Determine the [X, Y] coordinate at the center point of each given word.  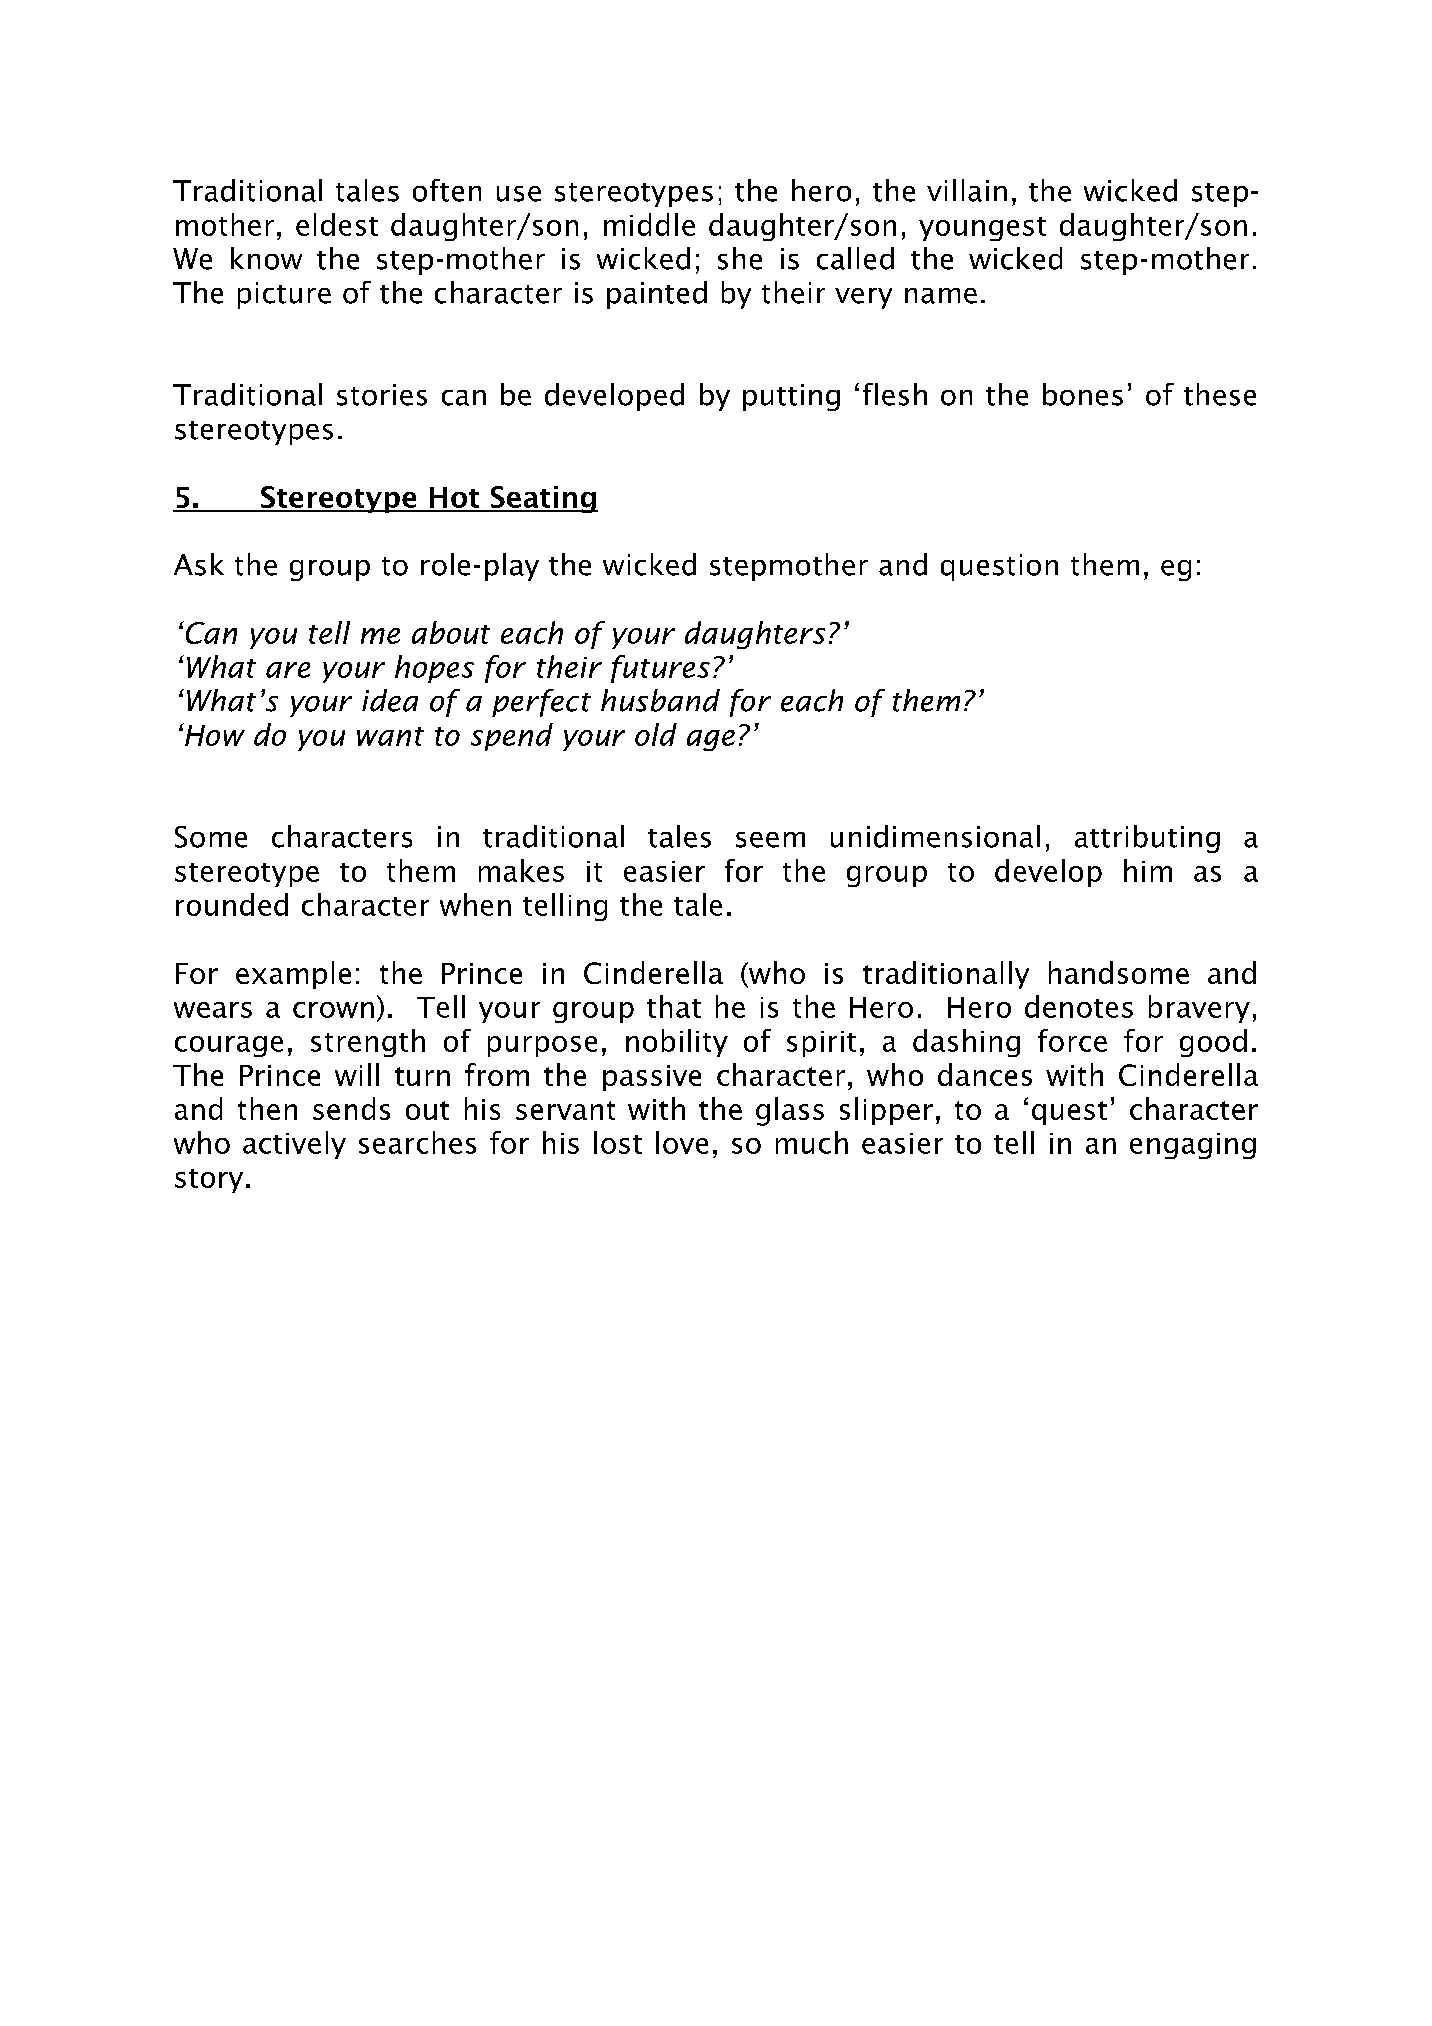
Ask [199, 564]
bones [1083, 394]
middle [649, 224]
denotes [1079, 1006]
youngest [982, 229]
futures [660, 669]
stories [382, 395]
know [266, 258]
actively [294, 1145]
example [293, 975]
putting [791, 397]
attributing [1147, 839]
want [390, 736]
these [1220, 394]
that [674, 1006]
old [656, 734]
